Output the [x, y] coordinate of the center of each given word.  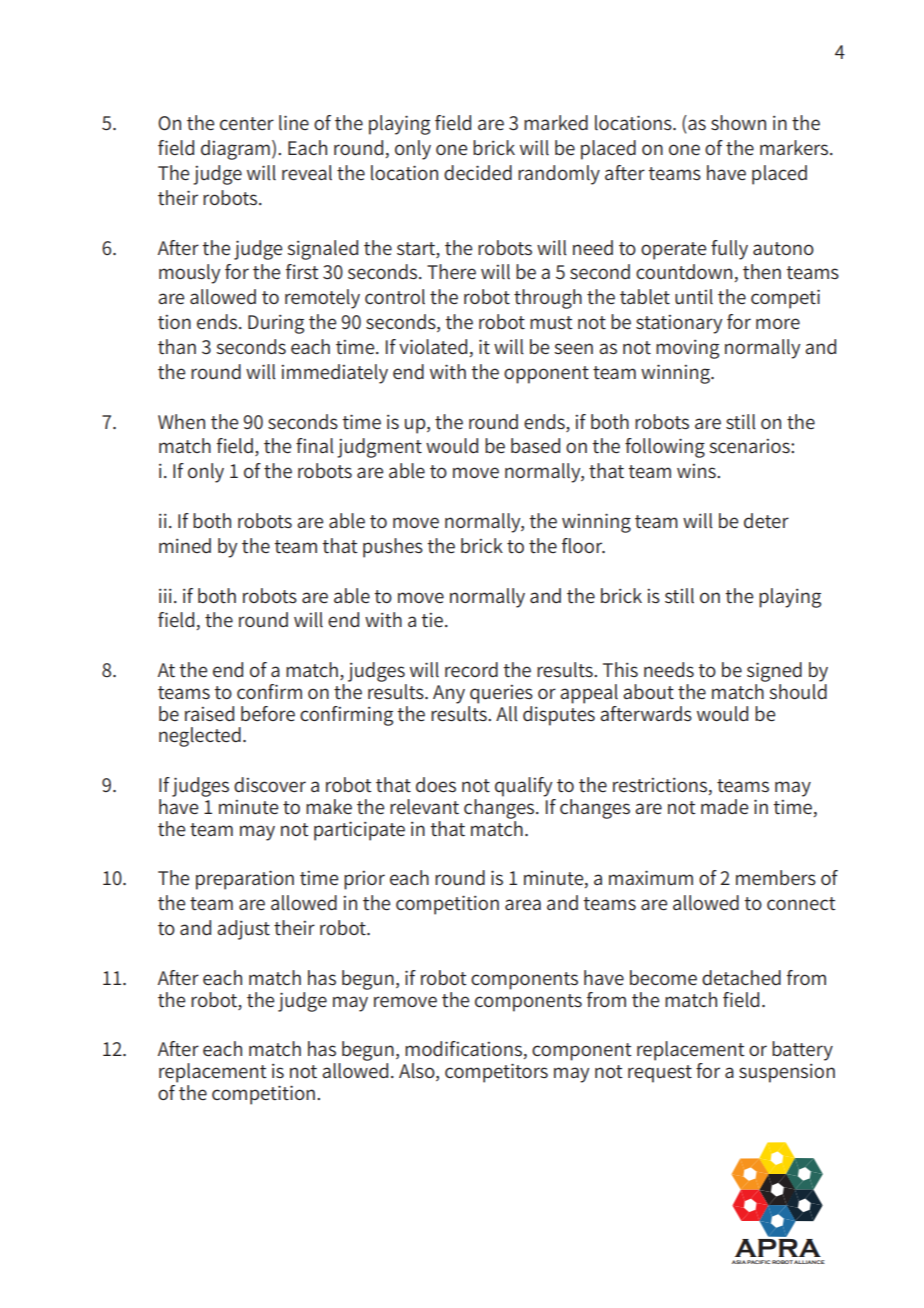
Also [418, 1072]
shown [738, 122]
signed [774, 672]
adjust [243, 930]
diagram [235, 150]
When [181, 421]
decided [478, 173]
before [268, 714]
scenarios [750, 446]
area [523, 905]
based [535, 445]
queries [501, 694]
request [660, 1074]
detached [741, 978]
